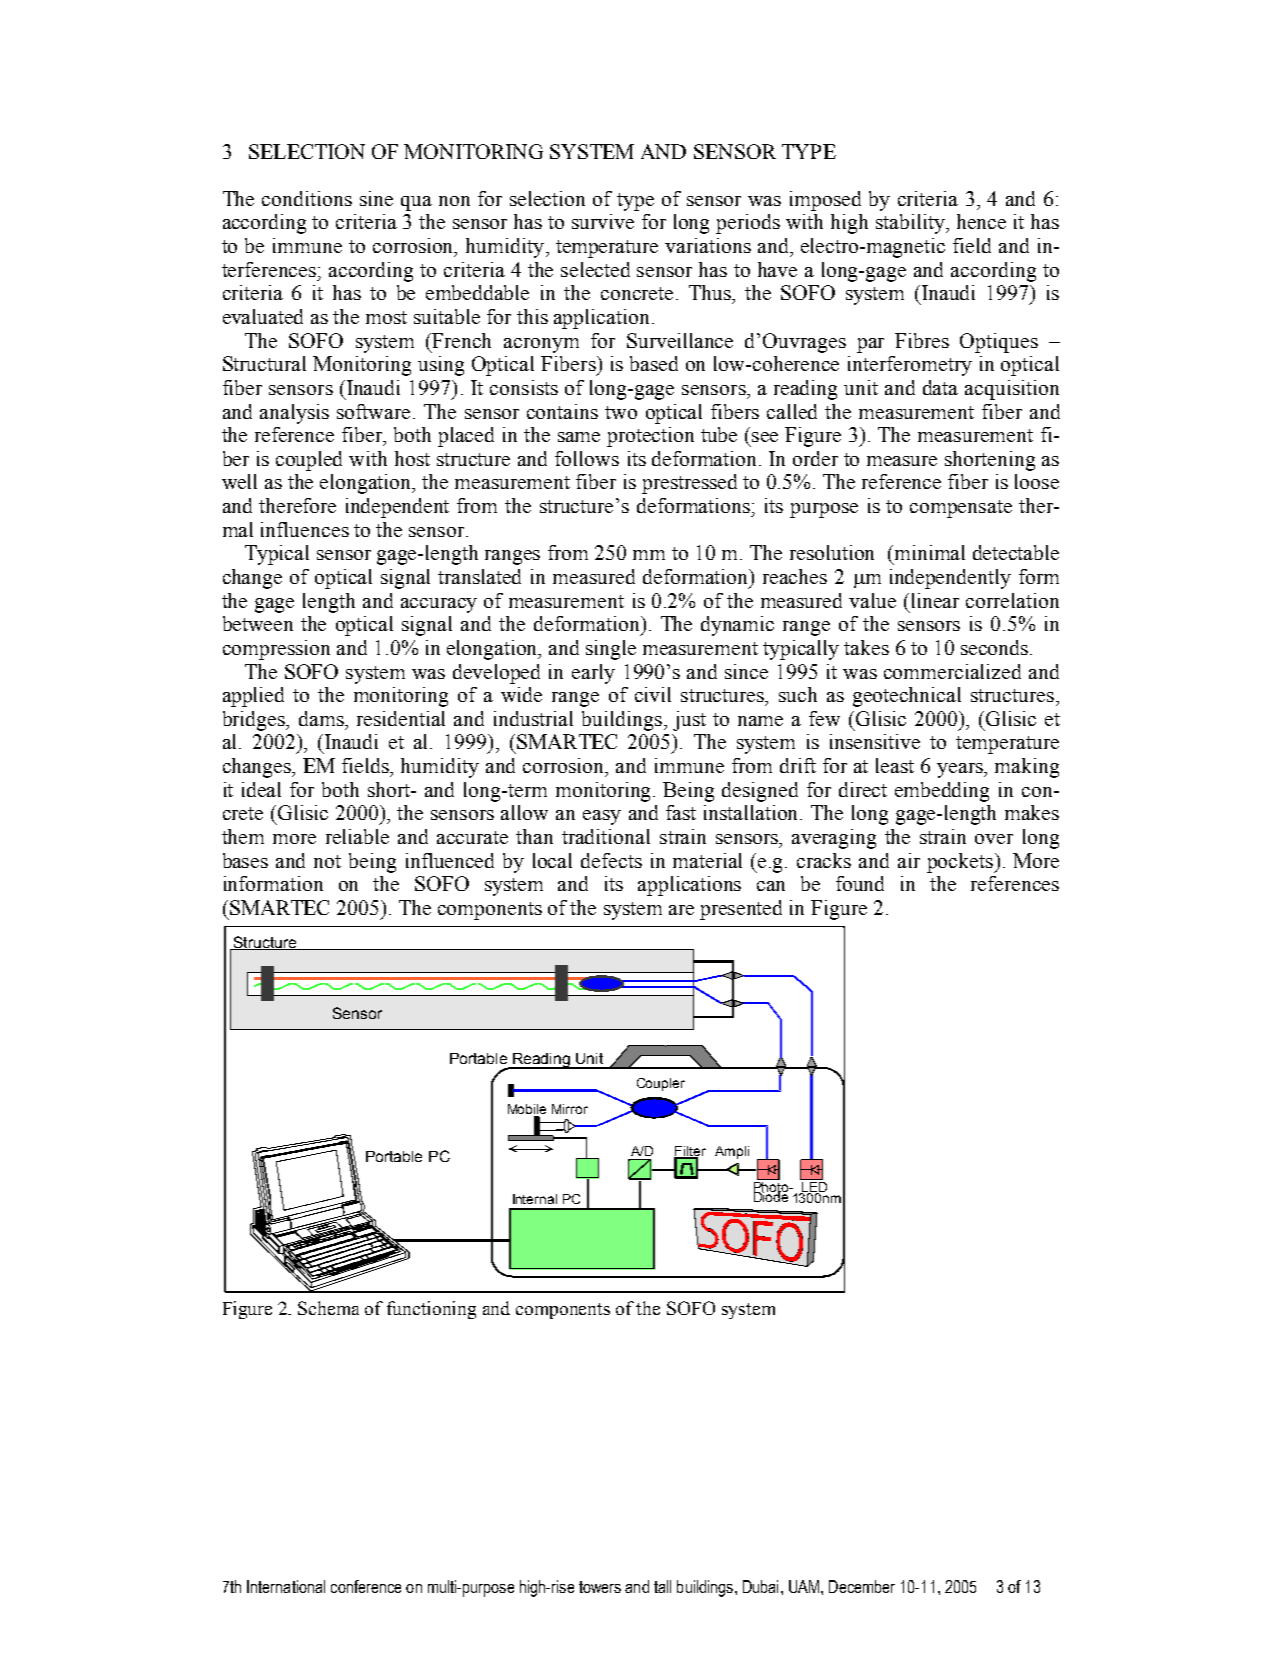  Describe the element at coordinates (600, 1587) in the page. I see `towers` at that location.
